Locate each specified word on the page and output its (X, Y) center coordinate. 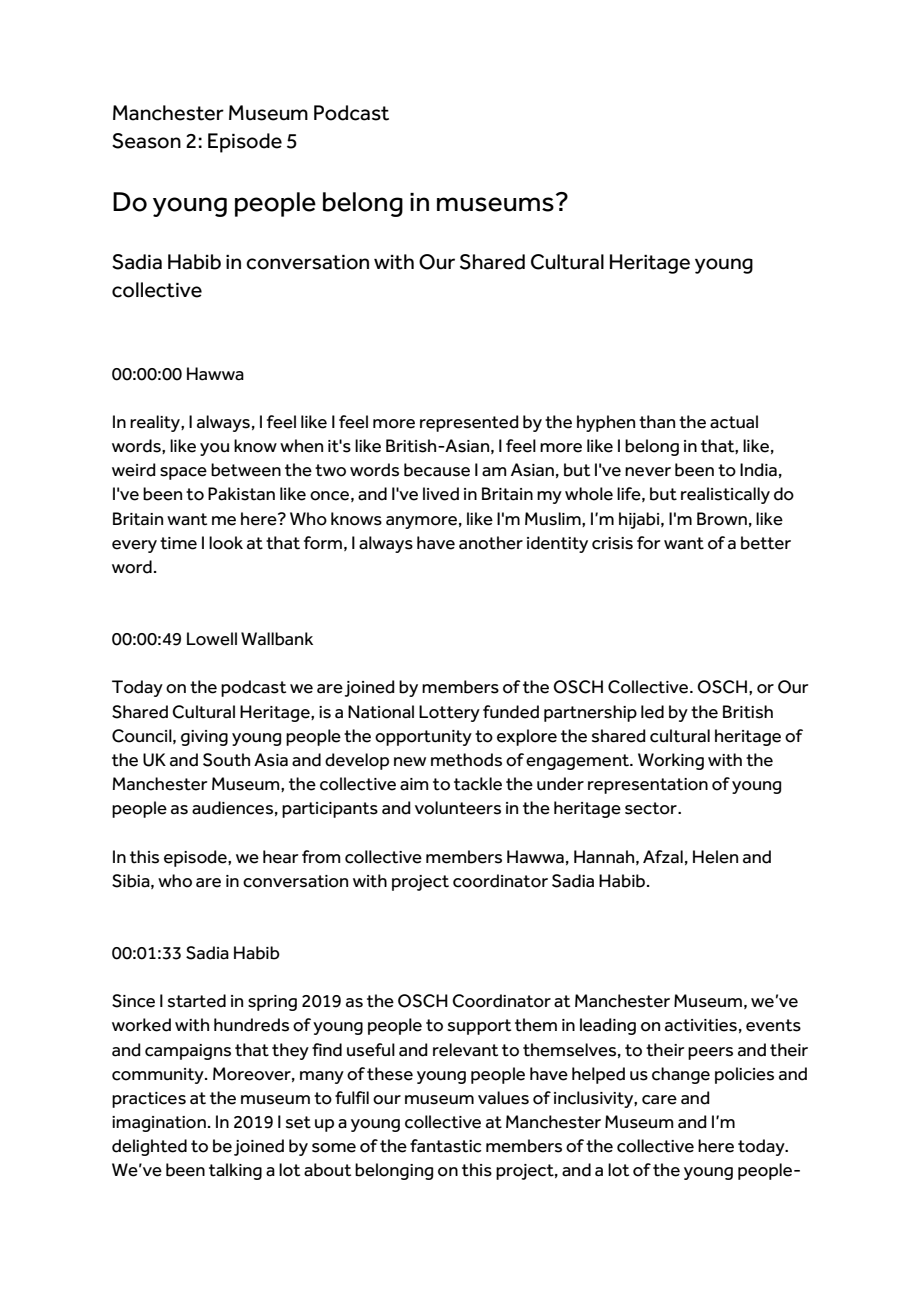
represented (469, 423)
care (659, 1100)
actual (734, 422)
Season (146, 141)
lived (441, 494)
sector (652, 808)
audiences (232, 808)
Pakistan (241, 494)
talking (235, 1171)
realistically (725, 495)
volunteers (458, 808)
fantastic (446, 1146)
